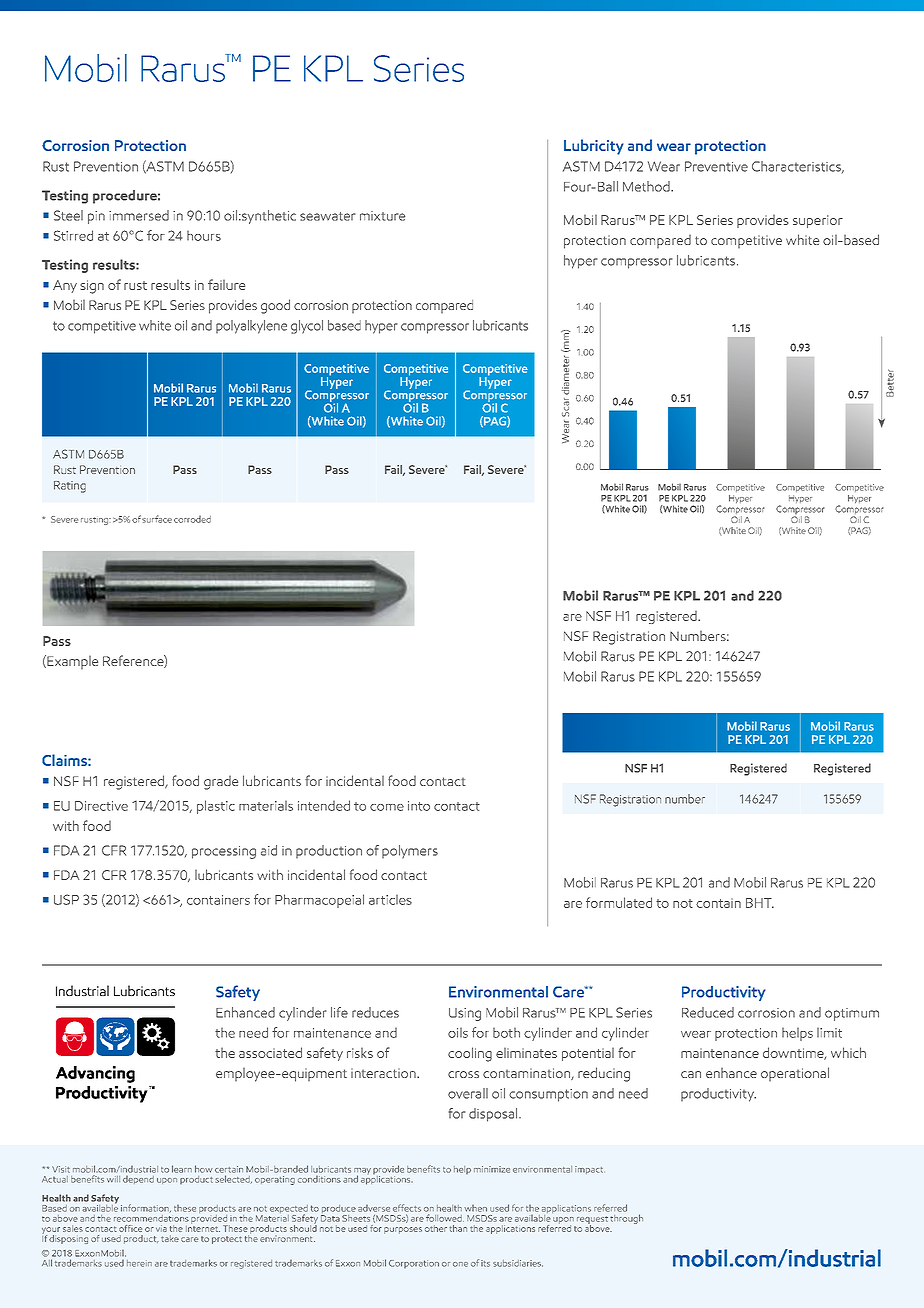 The image size is (924, 1308). Describe the element at coordinates (161, 1228) in the screenshot. I see `via` at that location.
